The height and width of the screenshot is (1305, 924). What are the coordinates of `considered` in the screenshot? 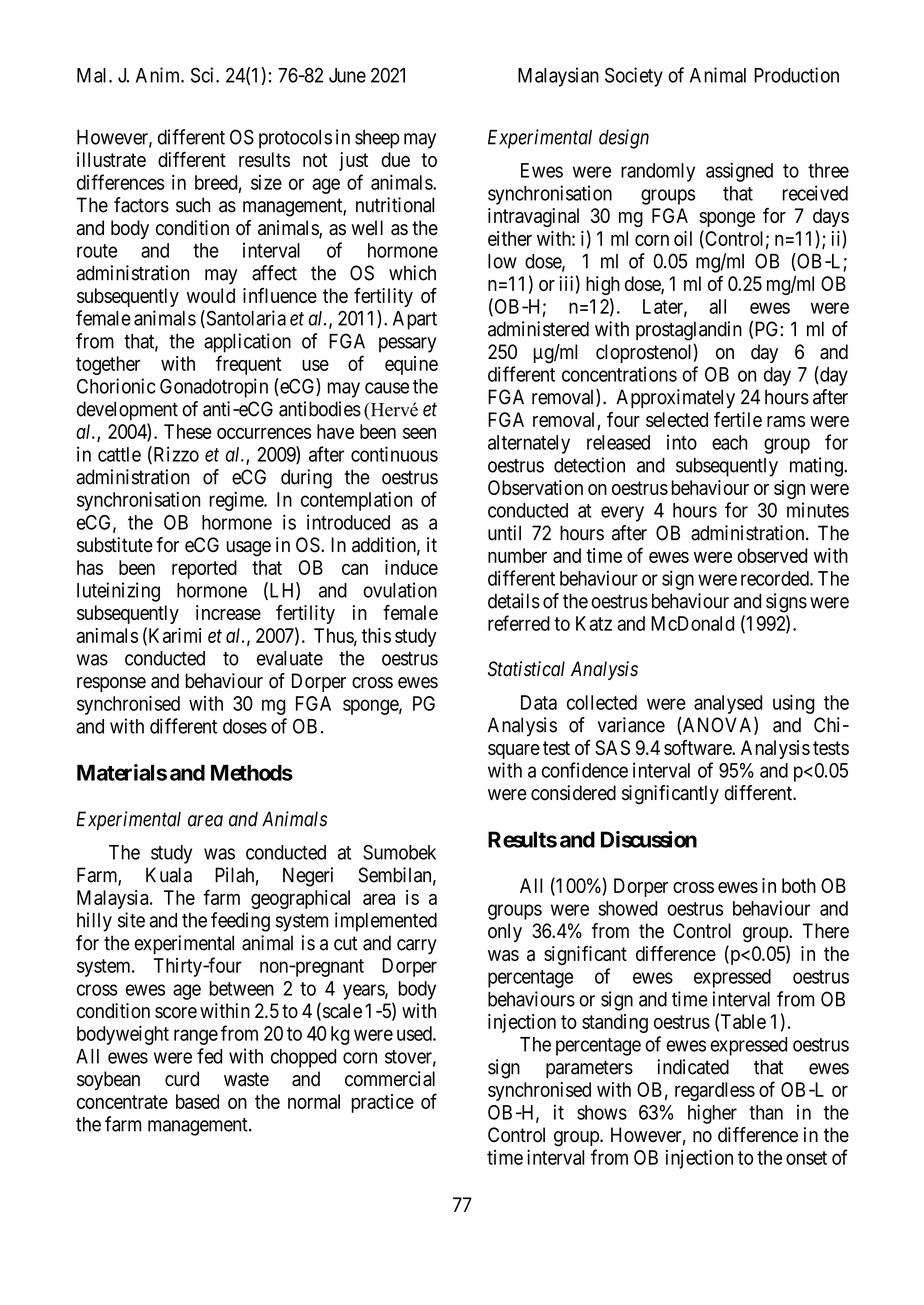 It's located at (573, 793).
